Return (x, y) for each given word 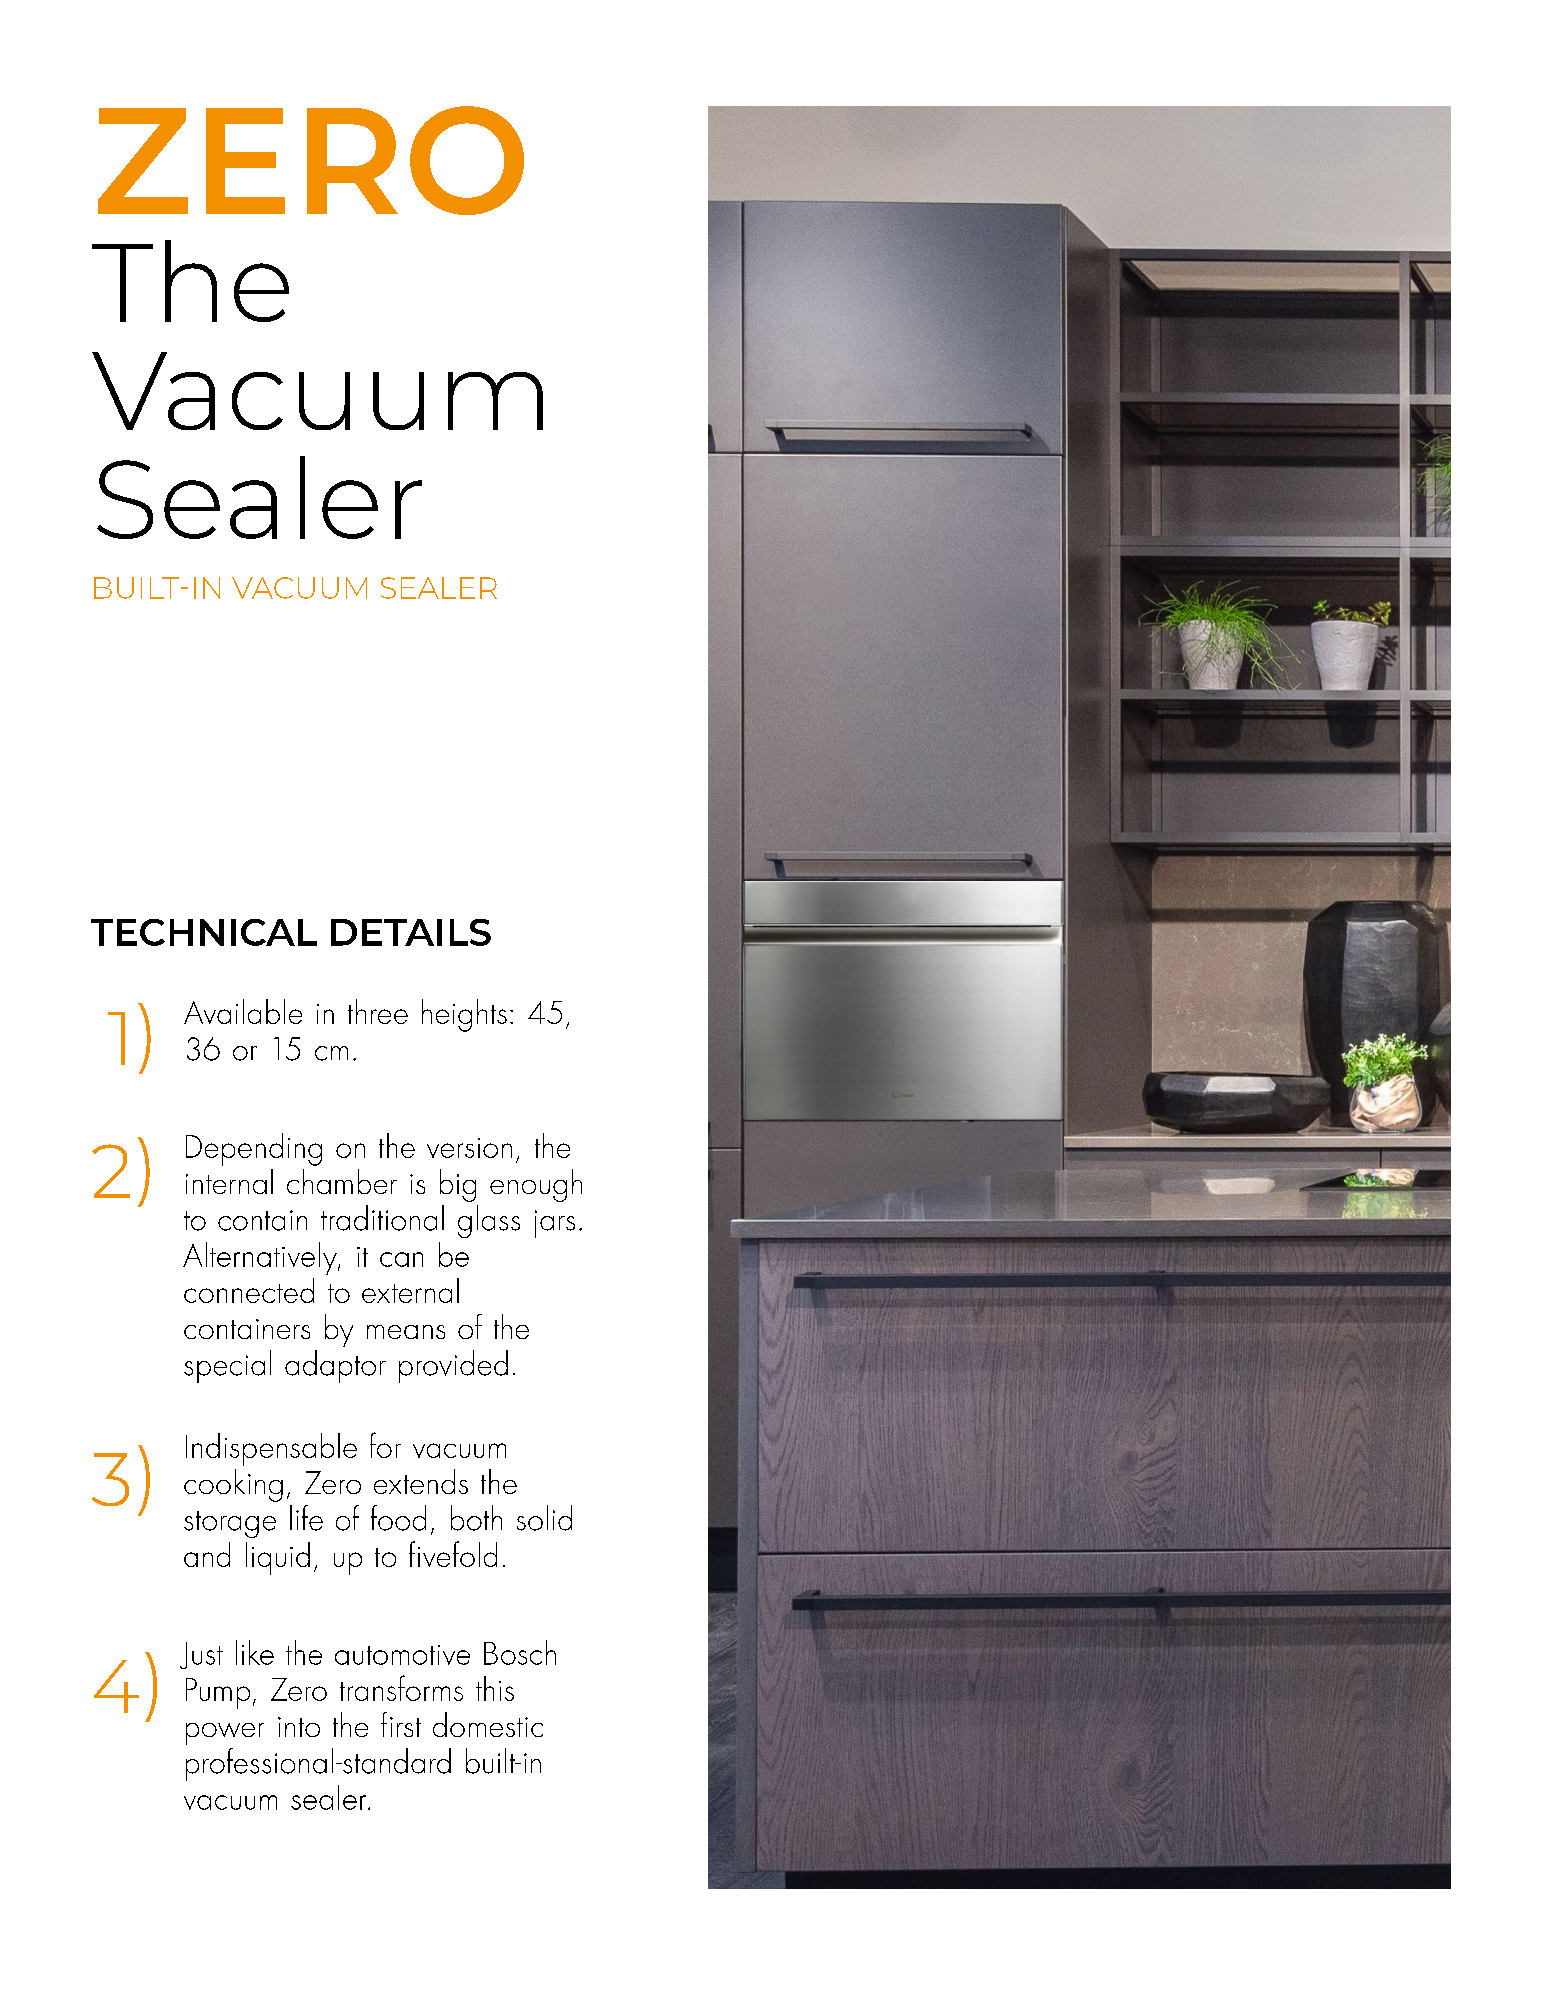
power (225, 1734)
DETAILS (411, 932)
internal (229, 1181)
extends (421, 1481)
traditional (382, 1218)
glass (489, 1221)
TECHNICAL (204, 932)
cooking (233, 1485)
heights (464, 1015)
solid (544, 1518)
